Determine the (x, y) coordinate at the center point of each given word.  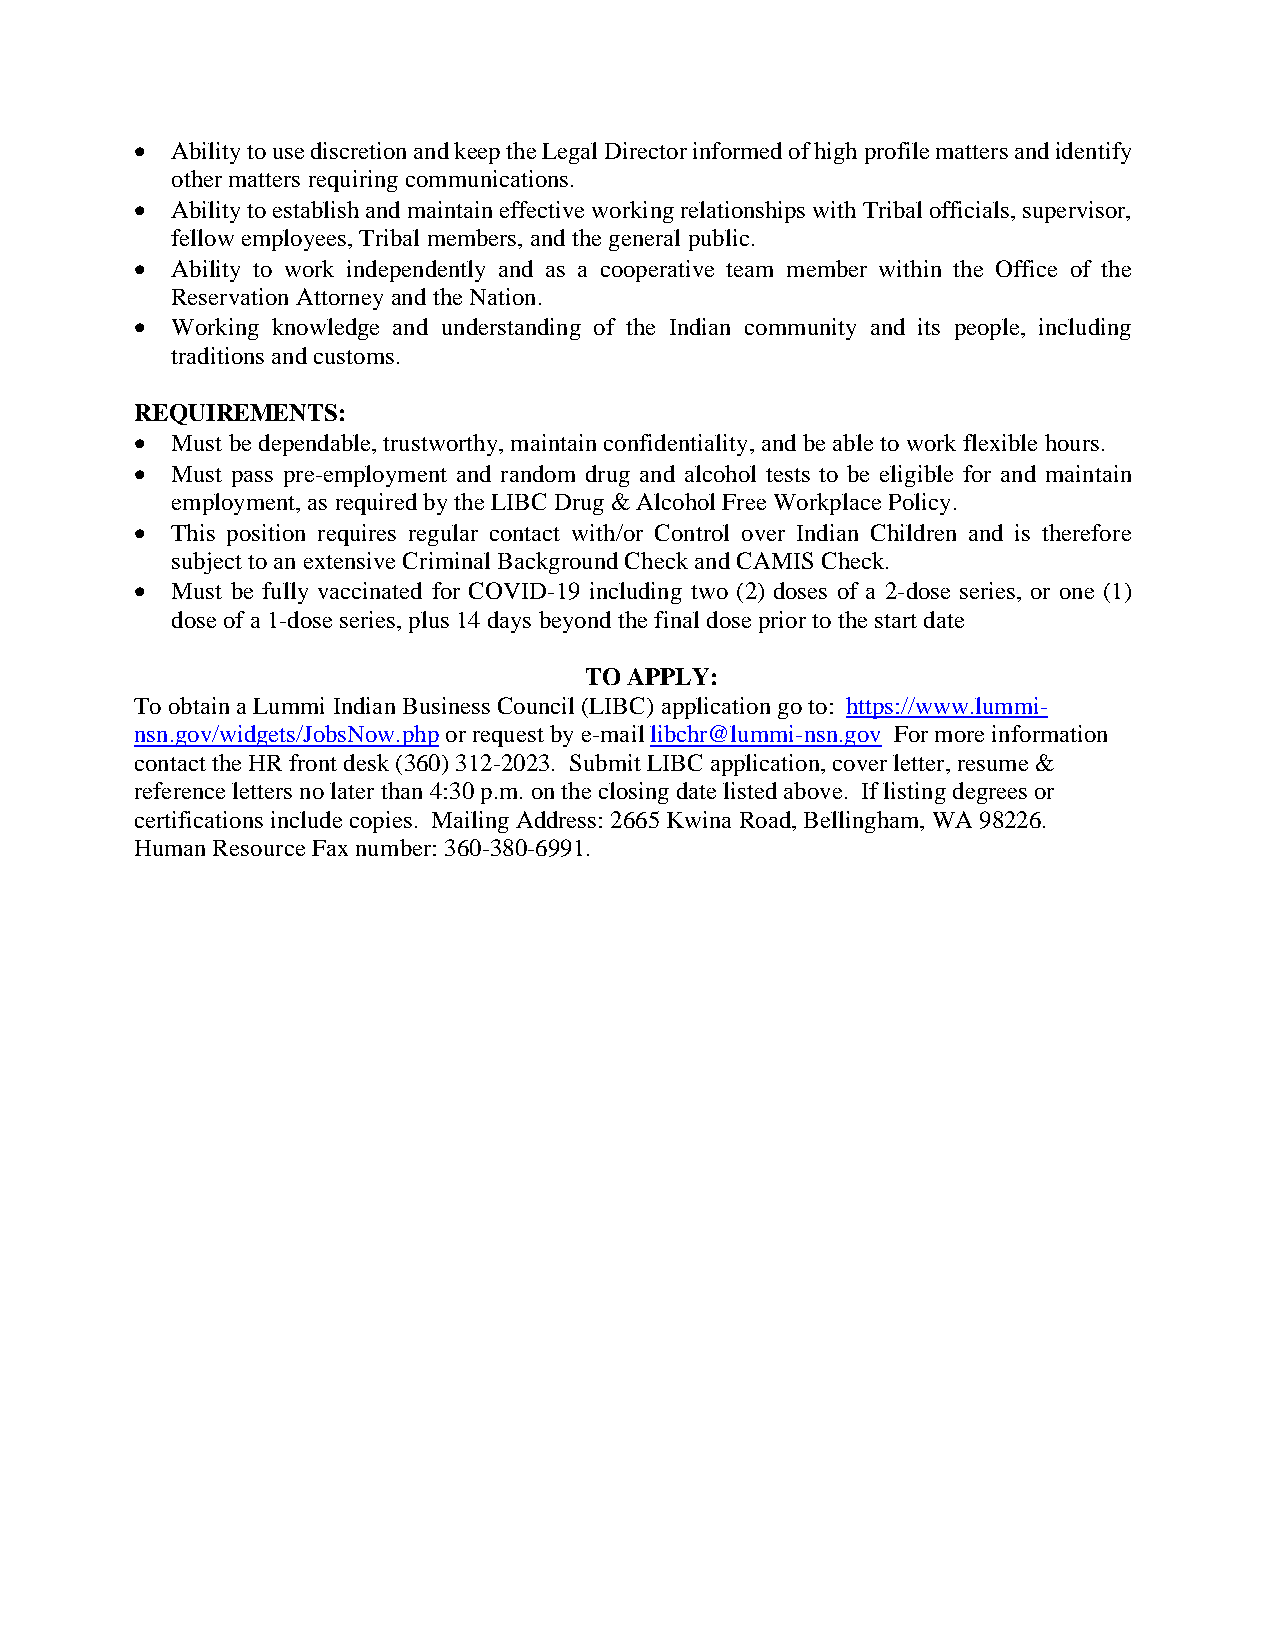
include (306, 819)
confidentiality (675, 445)
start (896, 621)
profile (897, 153)
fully (285, 593)
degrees (990, 793)
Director (646, 150)
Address (556, 819)
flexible (1000, 442)
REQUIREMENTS (236, 414)
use (288, 153)
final (676, 619)
